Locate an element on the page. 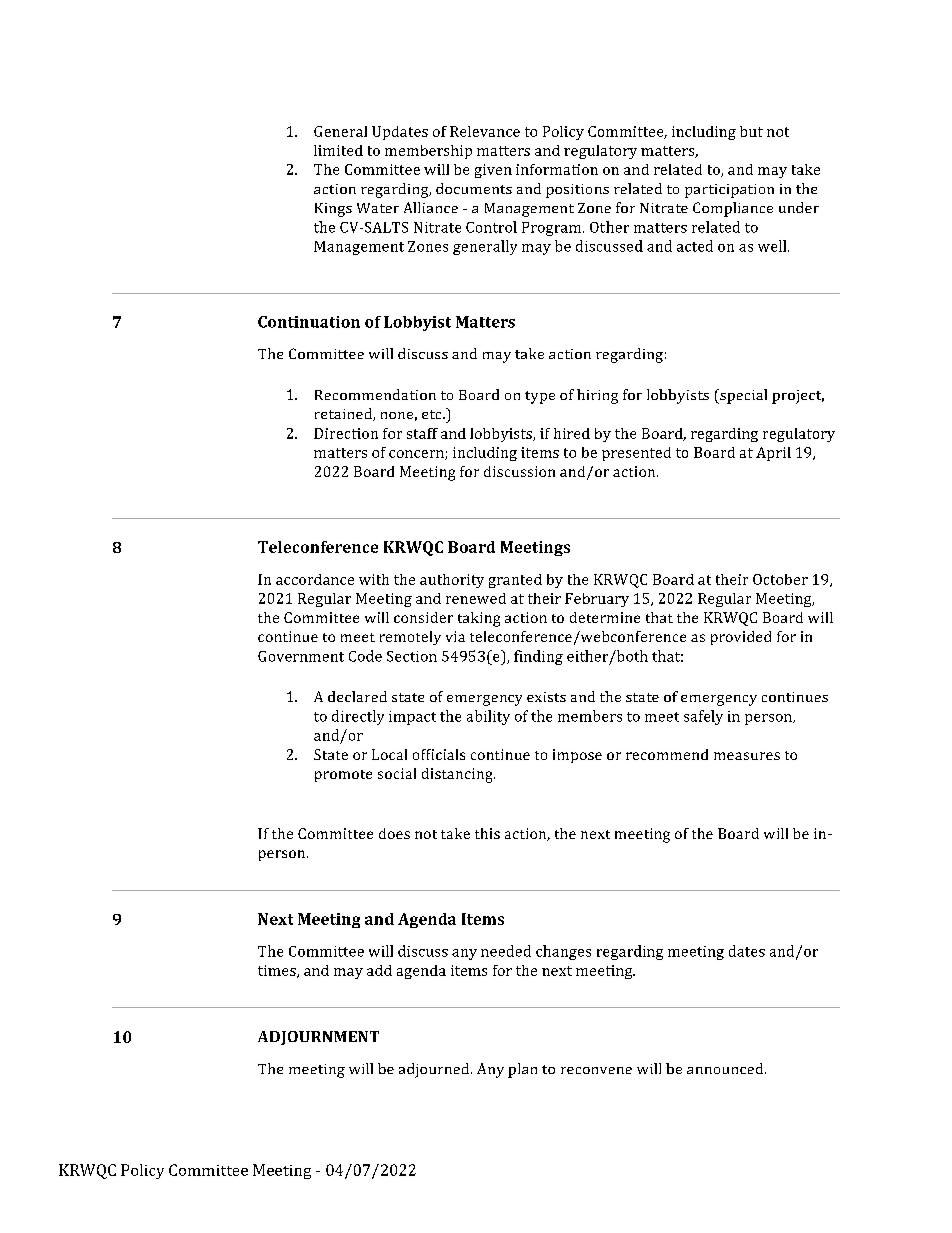 The image size is (952, 1233). limited is located at coordinates (338, 150).
